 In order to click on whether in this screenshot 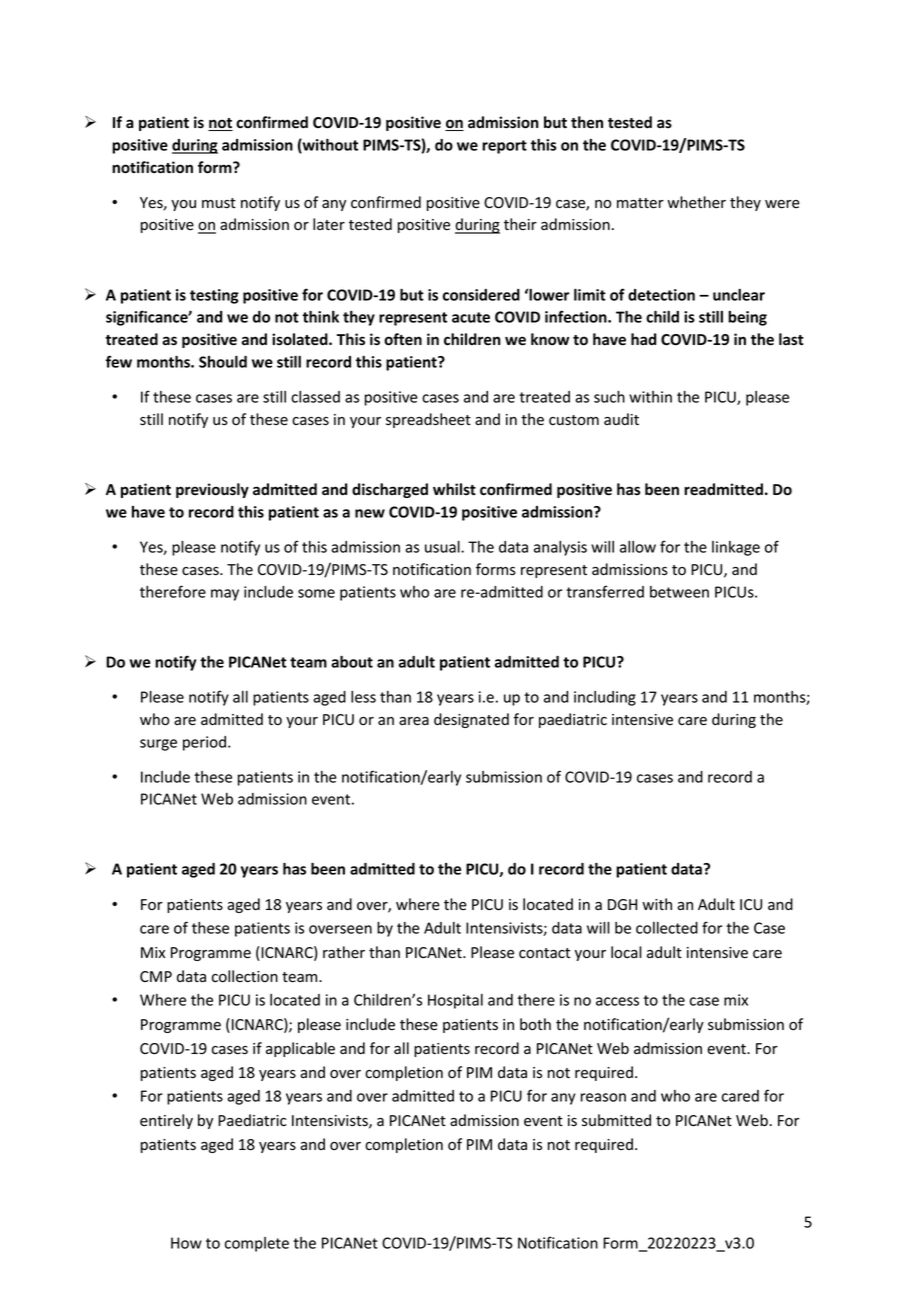, I will do `click(696, 202)`.
